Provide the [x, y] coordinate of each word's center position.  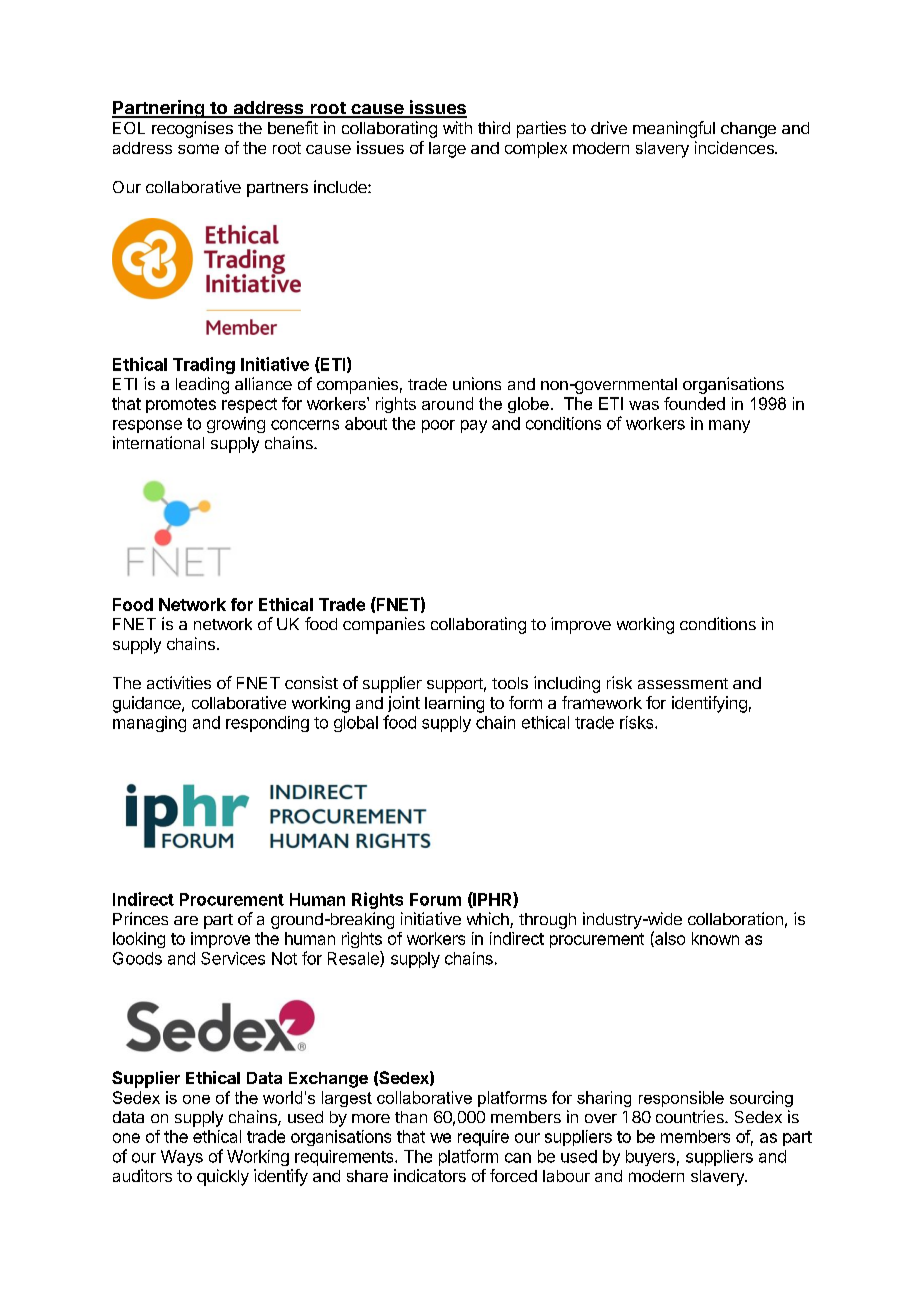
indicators [430, 1175]
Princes [140, 918]
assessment [683, 683]
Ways [182, 1158]
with [457, 127]
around [447, 403]
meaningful [674, 129]
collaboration [735, 918]
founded [694, 403]
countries [691, 1116]
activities [179, 682]
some [198, 149]
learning [454, 704]
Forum [435, 899]
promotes [181, 405]
